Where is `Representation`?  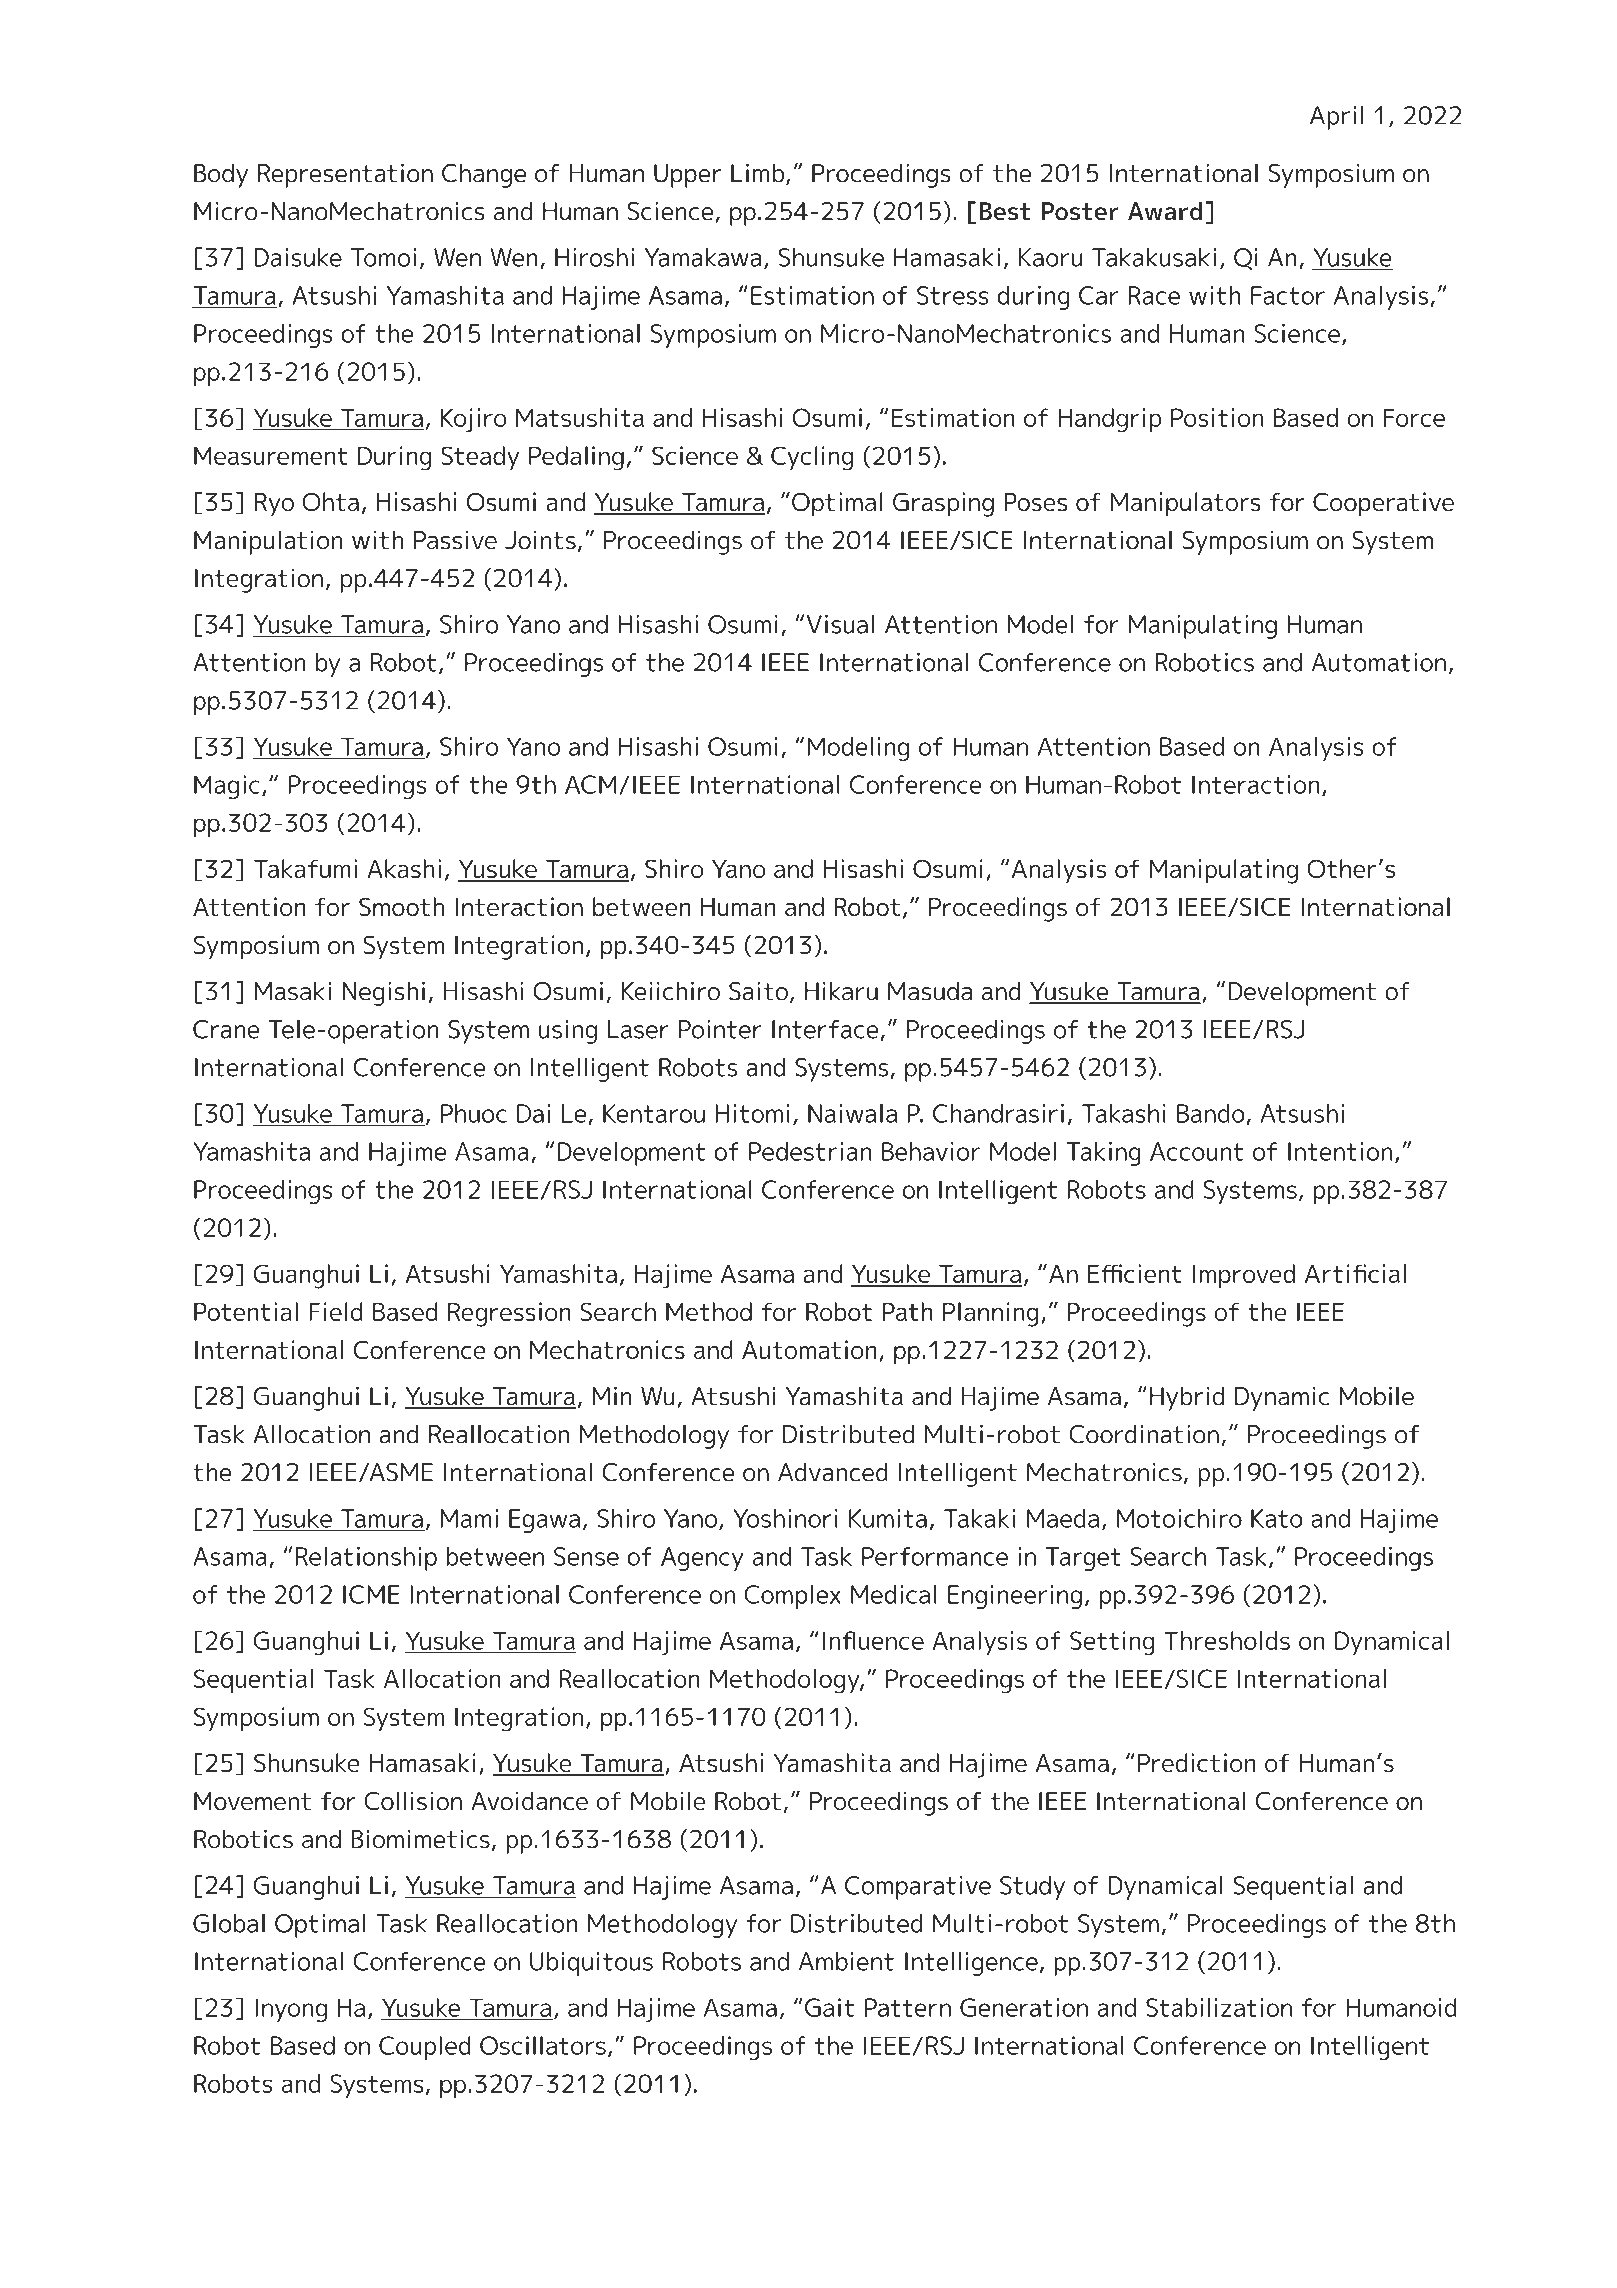
Representation is located at coordinates (345, 175).
